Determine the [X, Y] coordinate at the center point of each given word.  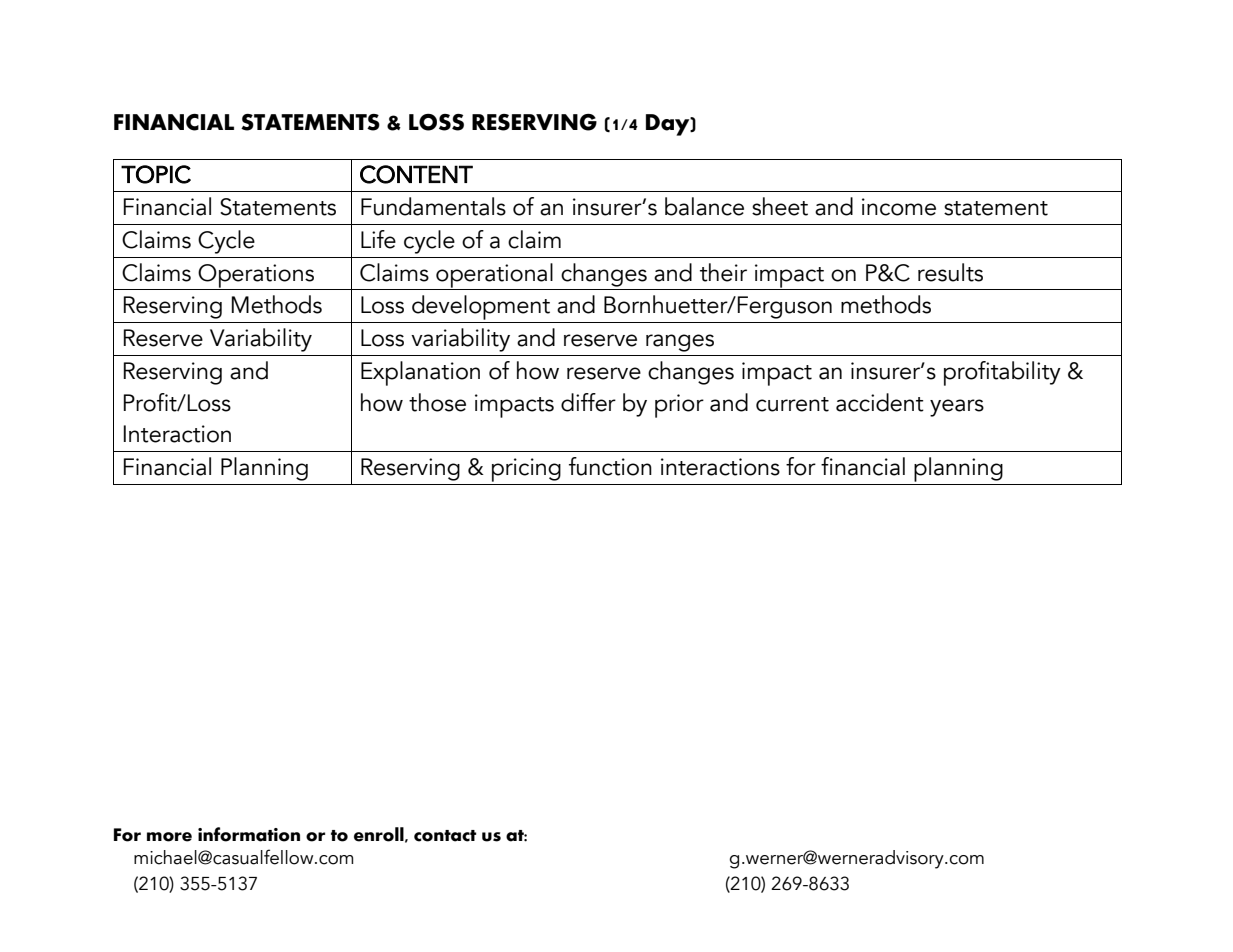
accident [880, 402]
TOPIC [156, 174]
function [610, 466]
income [899, 207]
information [249, 834]
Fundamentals [433, 206]
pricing [526, 470]
